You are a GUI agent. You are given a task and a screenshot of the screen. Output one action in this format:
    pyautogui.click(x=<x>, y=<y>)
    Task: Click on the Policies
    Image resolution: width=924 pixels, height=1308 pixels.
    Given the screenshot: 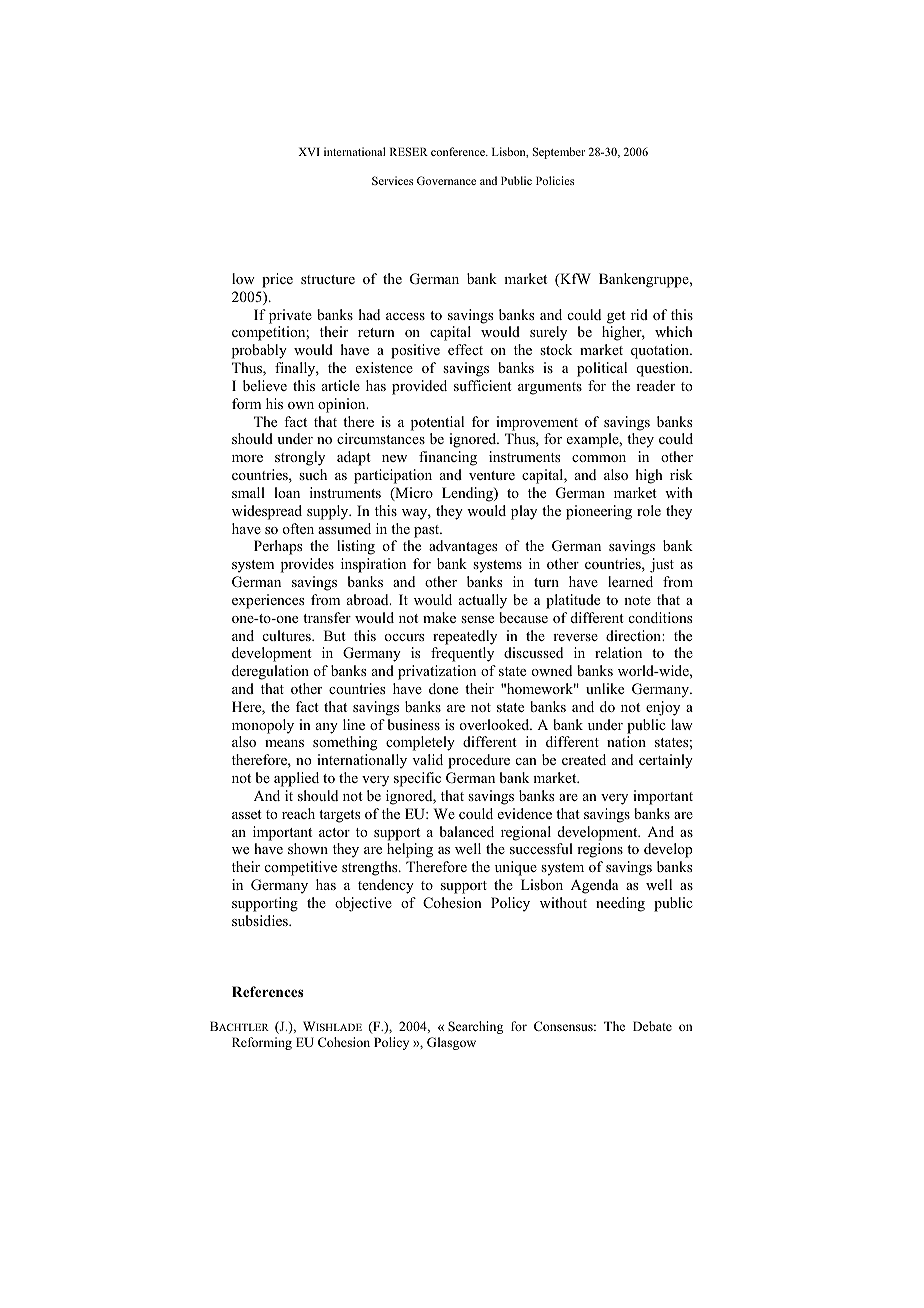 What is the action you would take?
    pyautogui.click(x=555, y=180)
